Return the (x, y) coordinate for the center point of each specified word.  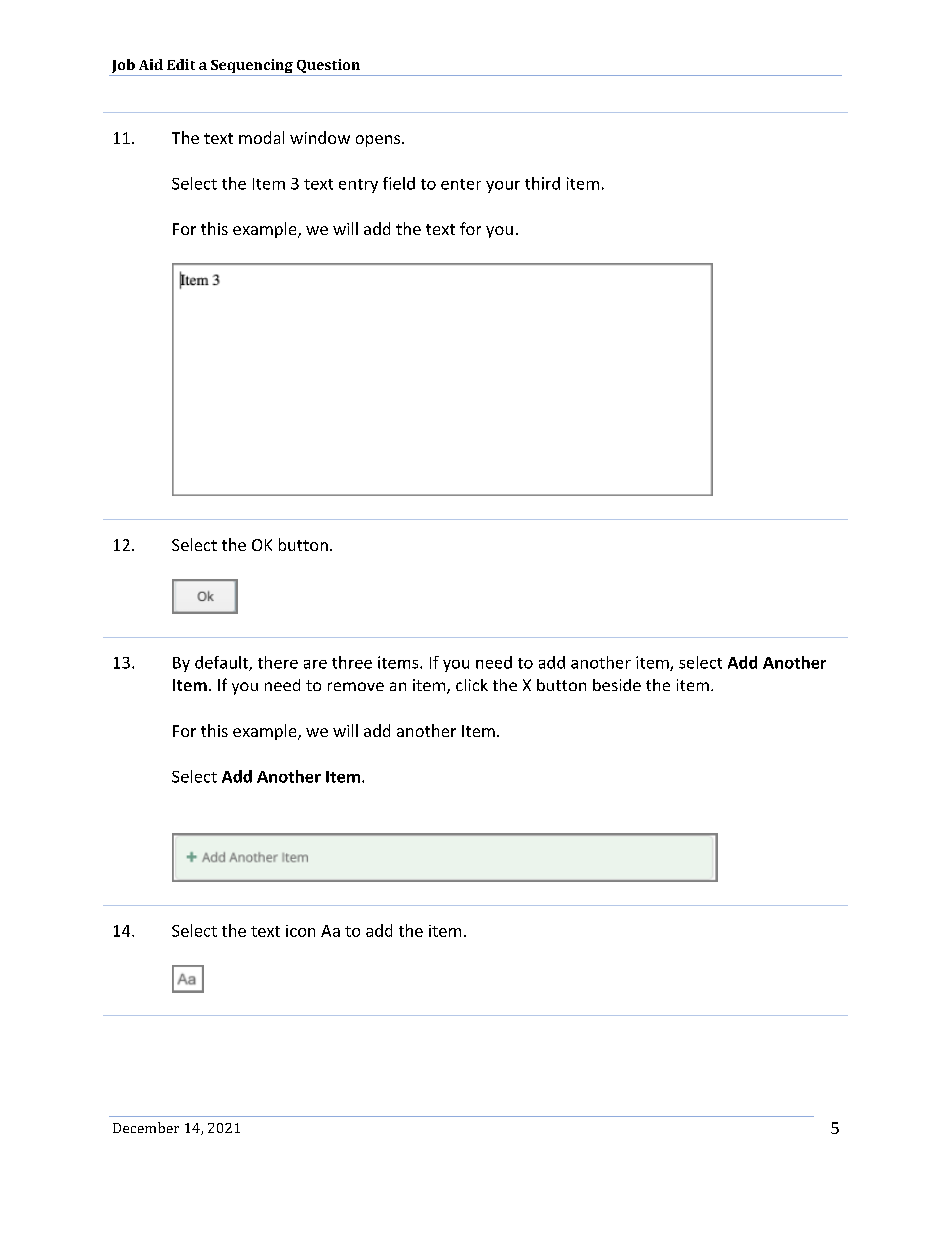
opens (379, 141)
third (542, 183)
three (352, 662)
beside (617, 685)
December (146, 1127)
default (222, 663)
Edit (181, 64)
